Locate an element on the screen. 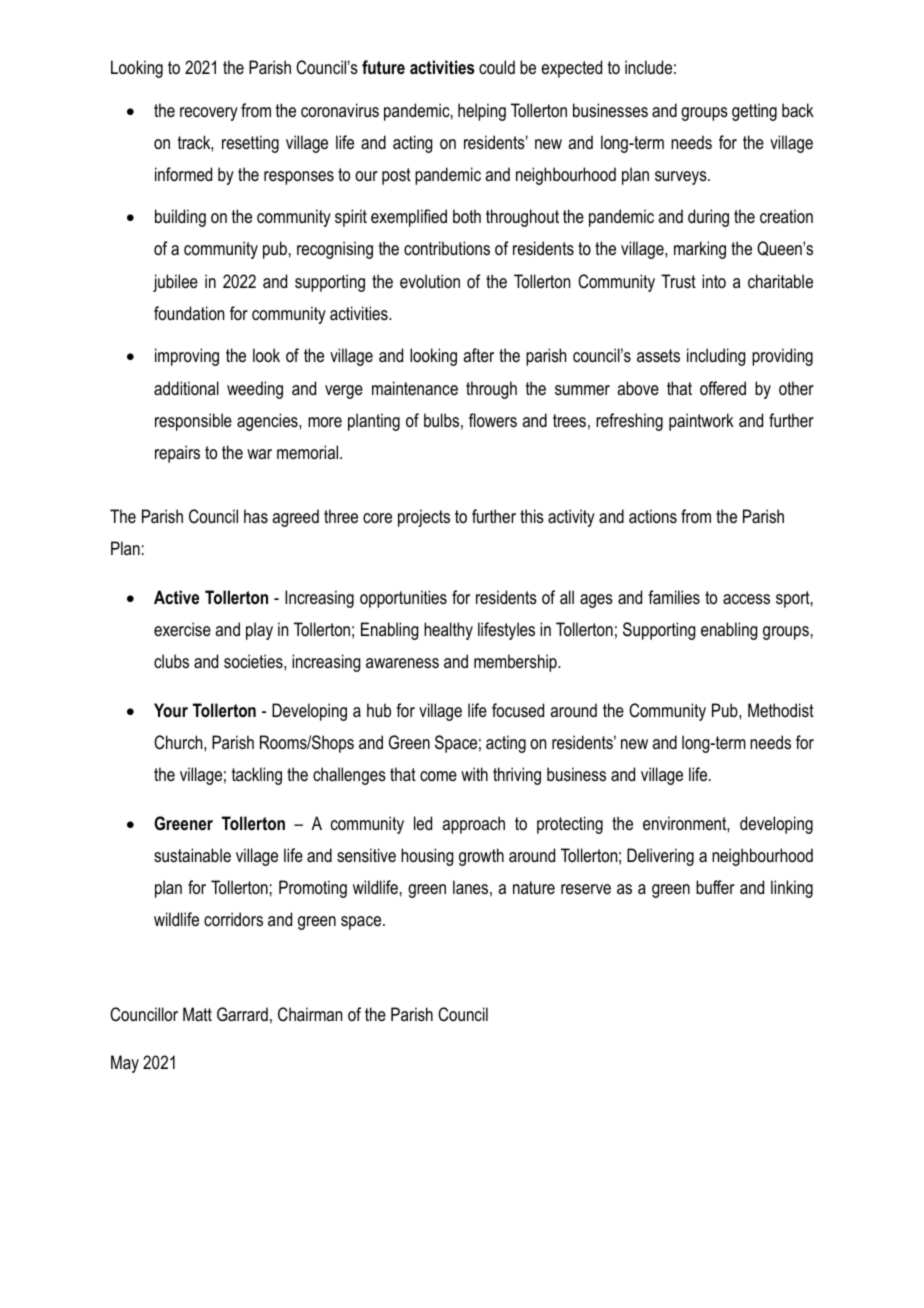 This screenshot has height=1308, width=924. focused is located at coordinates (518, 710).
